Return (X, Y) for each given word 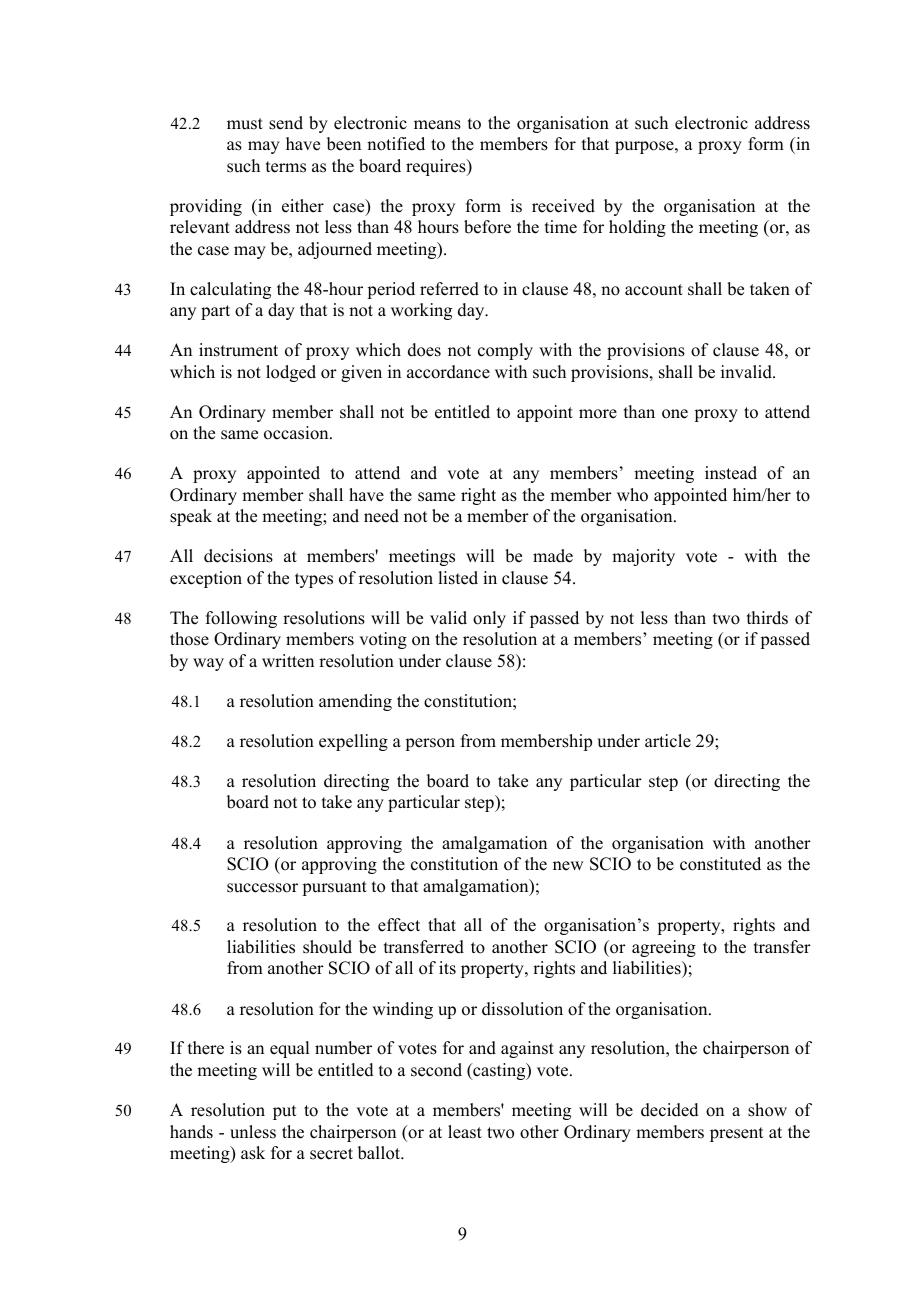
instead (731, 473)
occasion (297, 433)
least (465, 1132)
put (284, 1112)
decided (670, 1110)
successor (262, 888)
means (437, 125)
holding (637, 228)
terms (286, 167)
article (668, 741)
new (568, 866)
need (381, 516)
